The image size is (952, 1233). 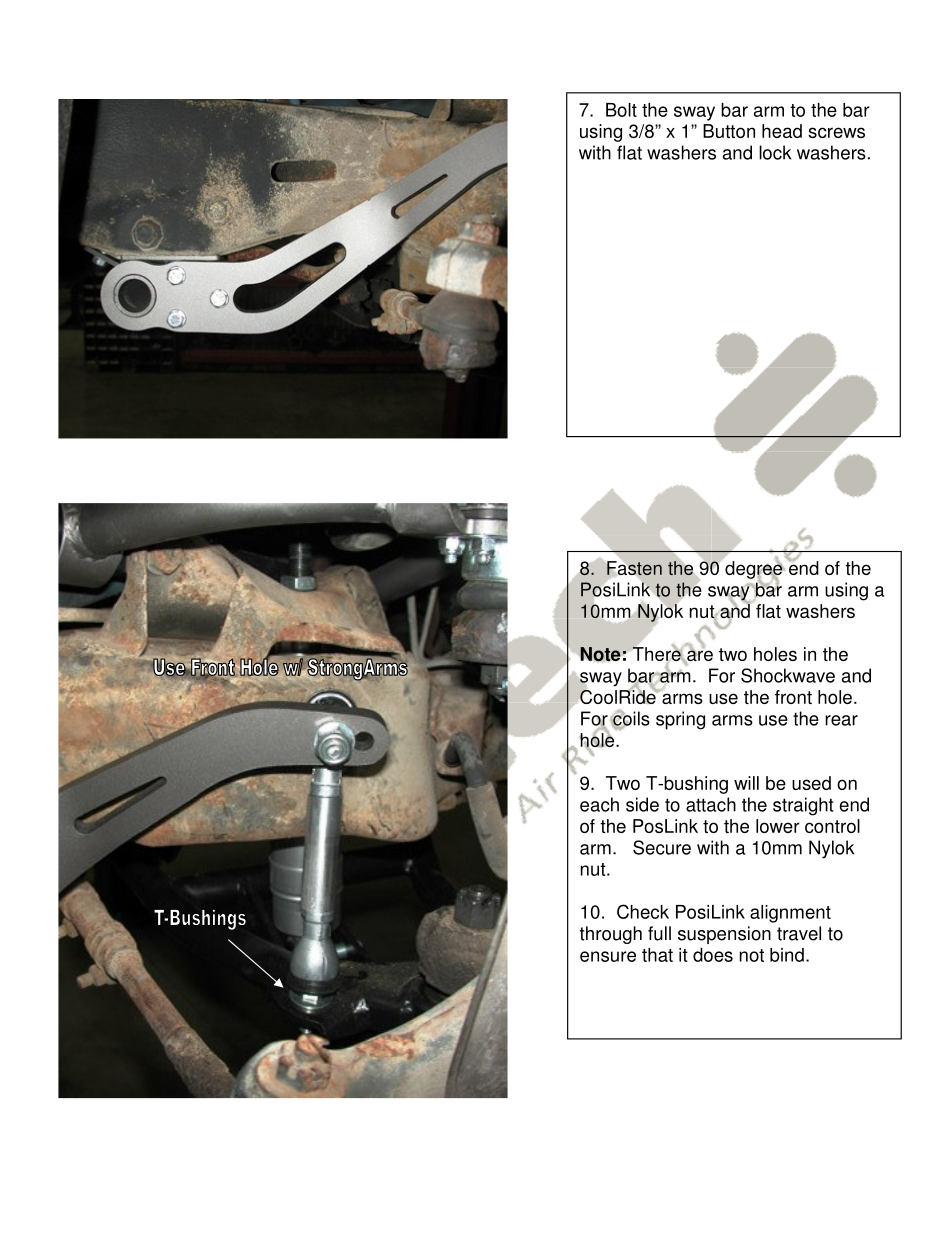 I want to click on Bolt, so click(x=621, y=110).
